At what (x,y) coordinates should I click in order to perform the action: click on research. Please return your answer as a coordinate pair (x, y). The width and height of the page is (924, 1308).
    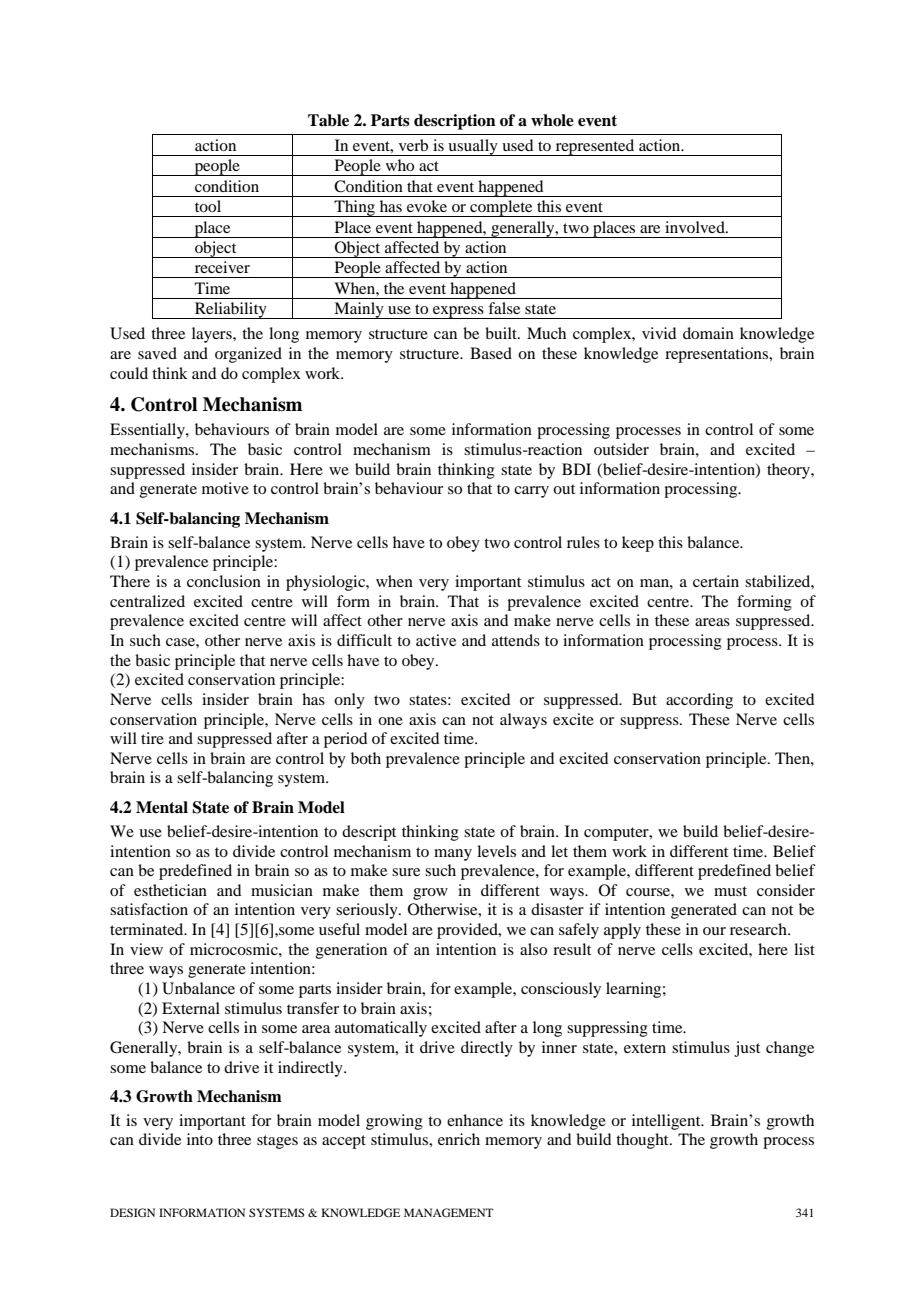
    Looking at the image, I should click on (759, 929).
